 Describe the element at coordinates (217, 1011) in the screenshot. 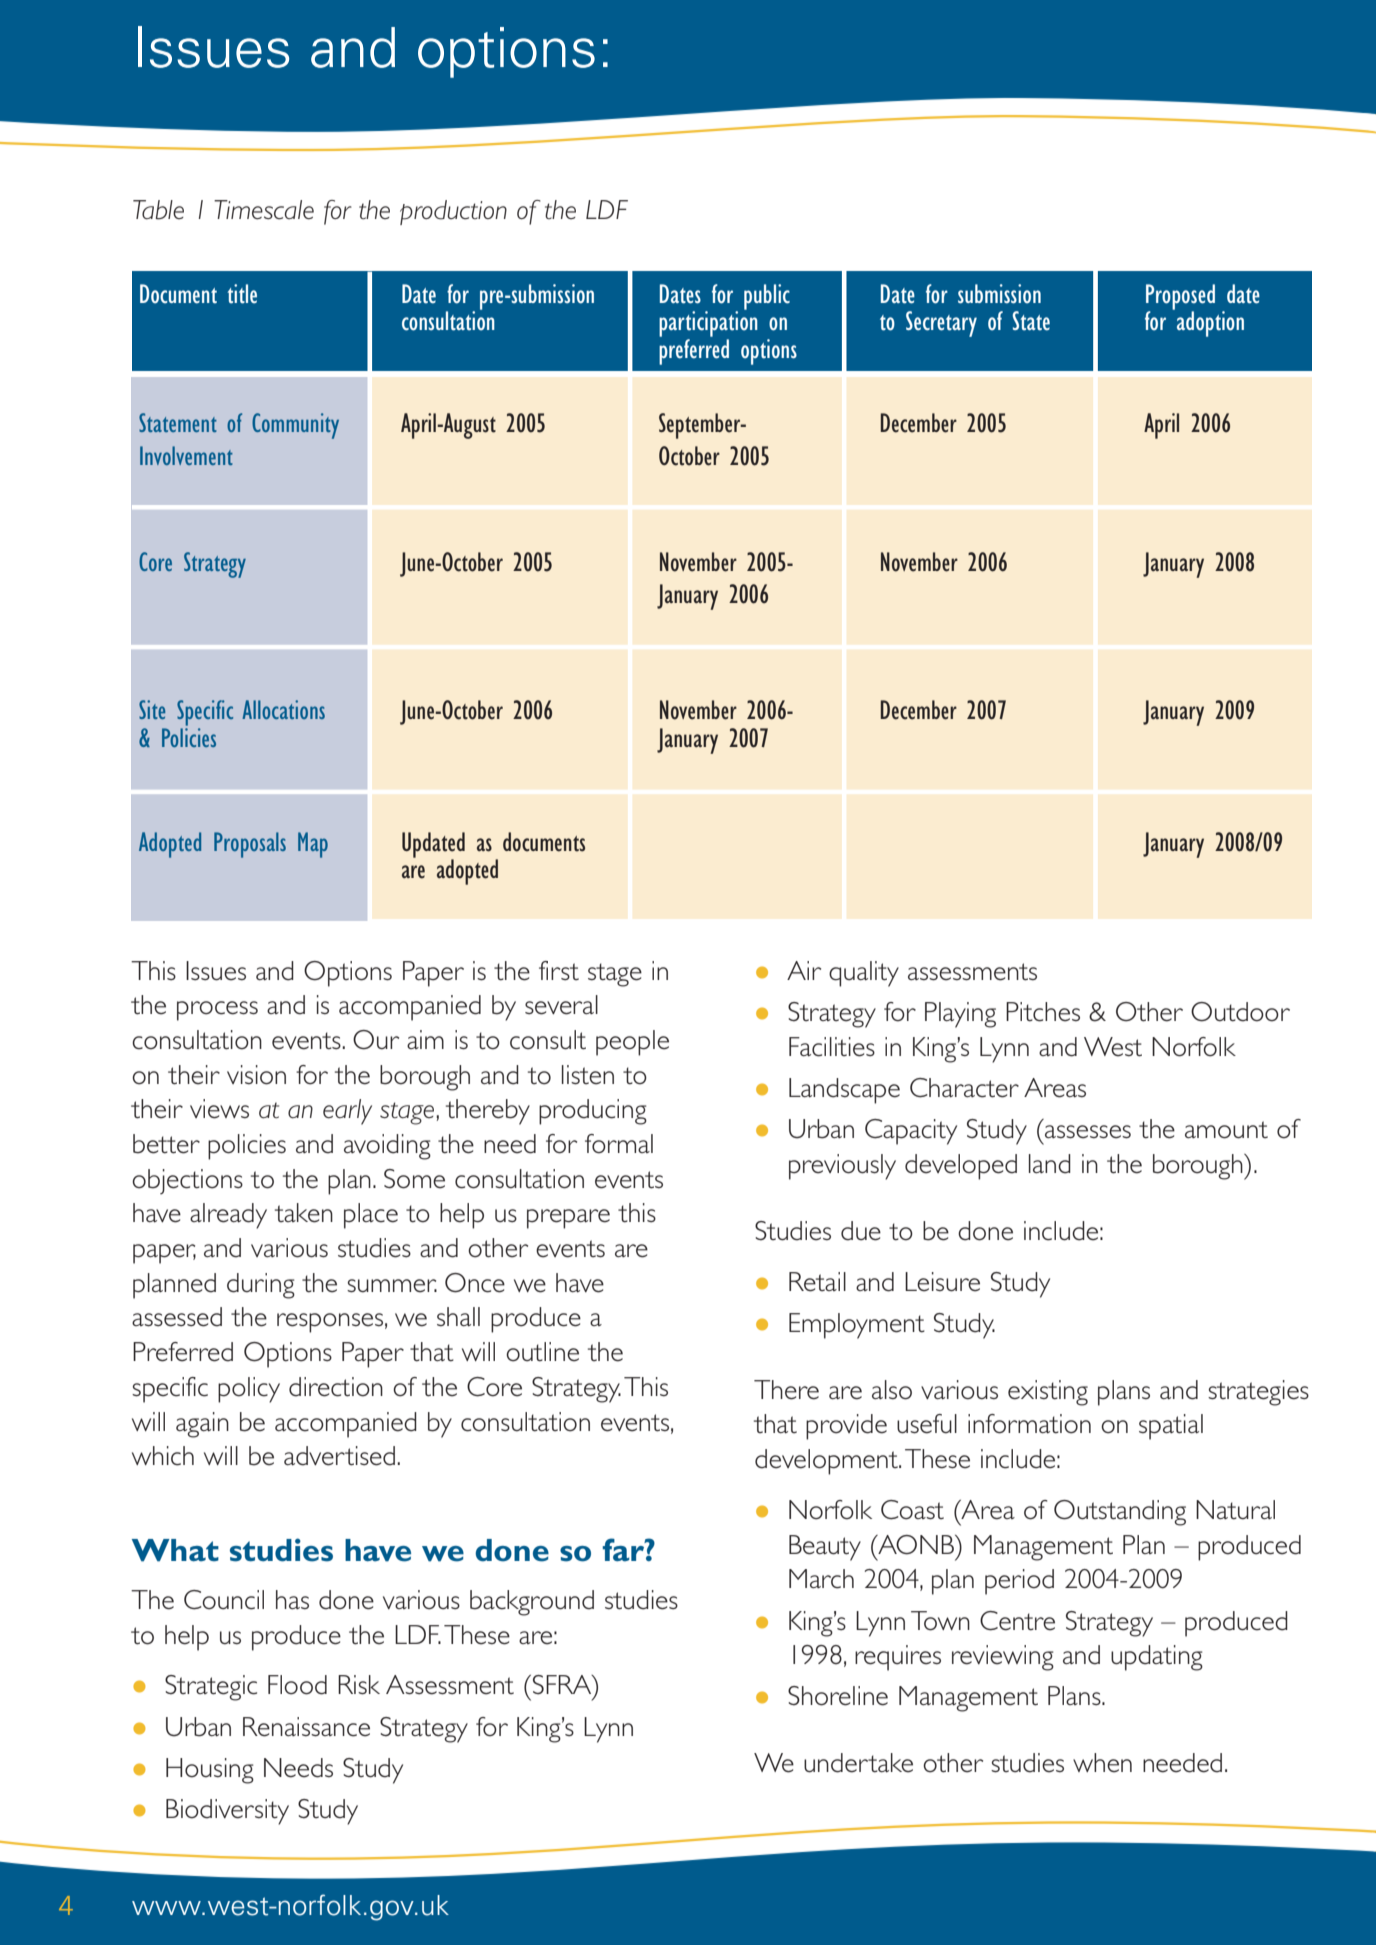

I see `process` at that location.
